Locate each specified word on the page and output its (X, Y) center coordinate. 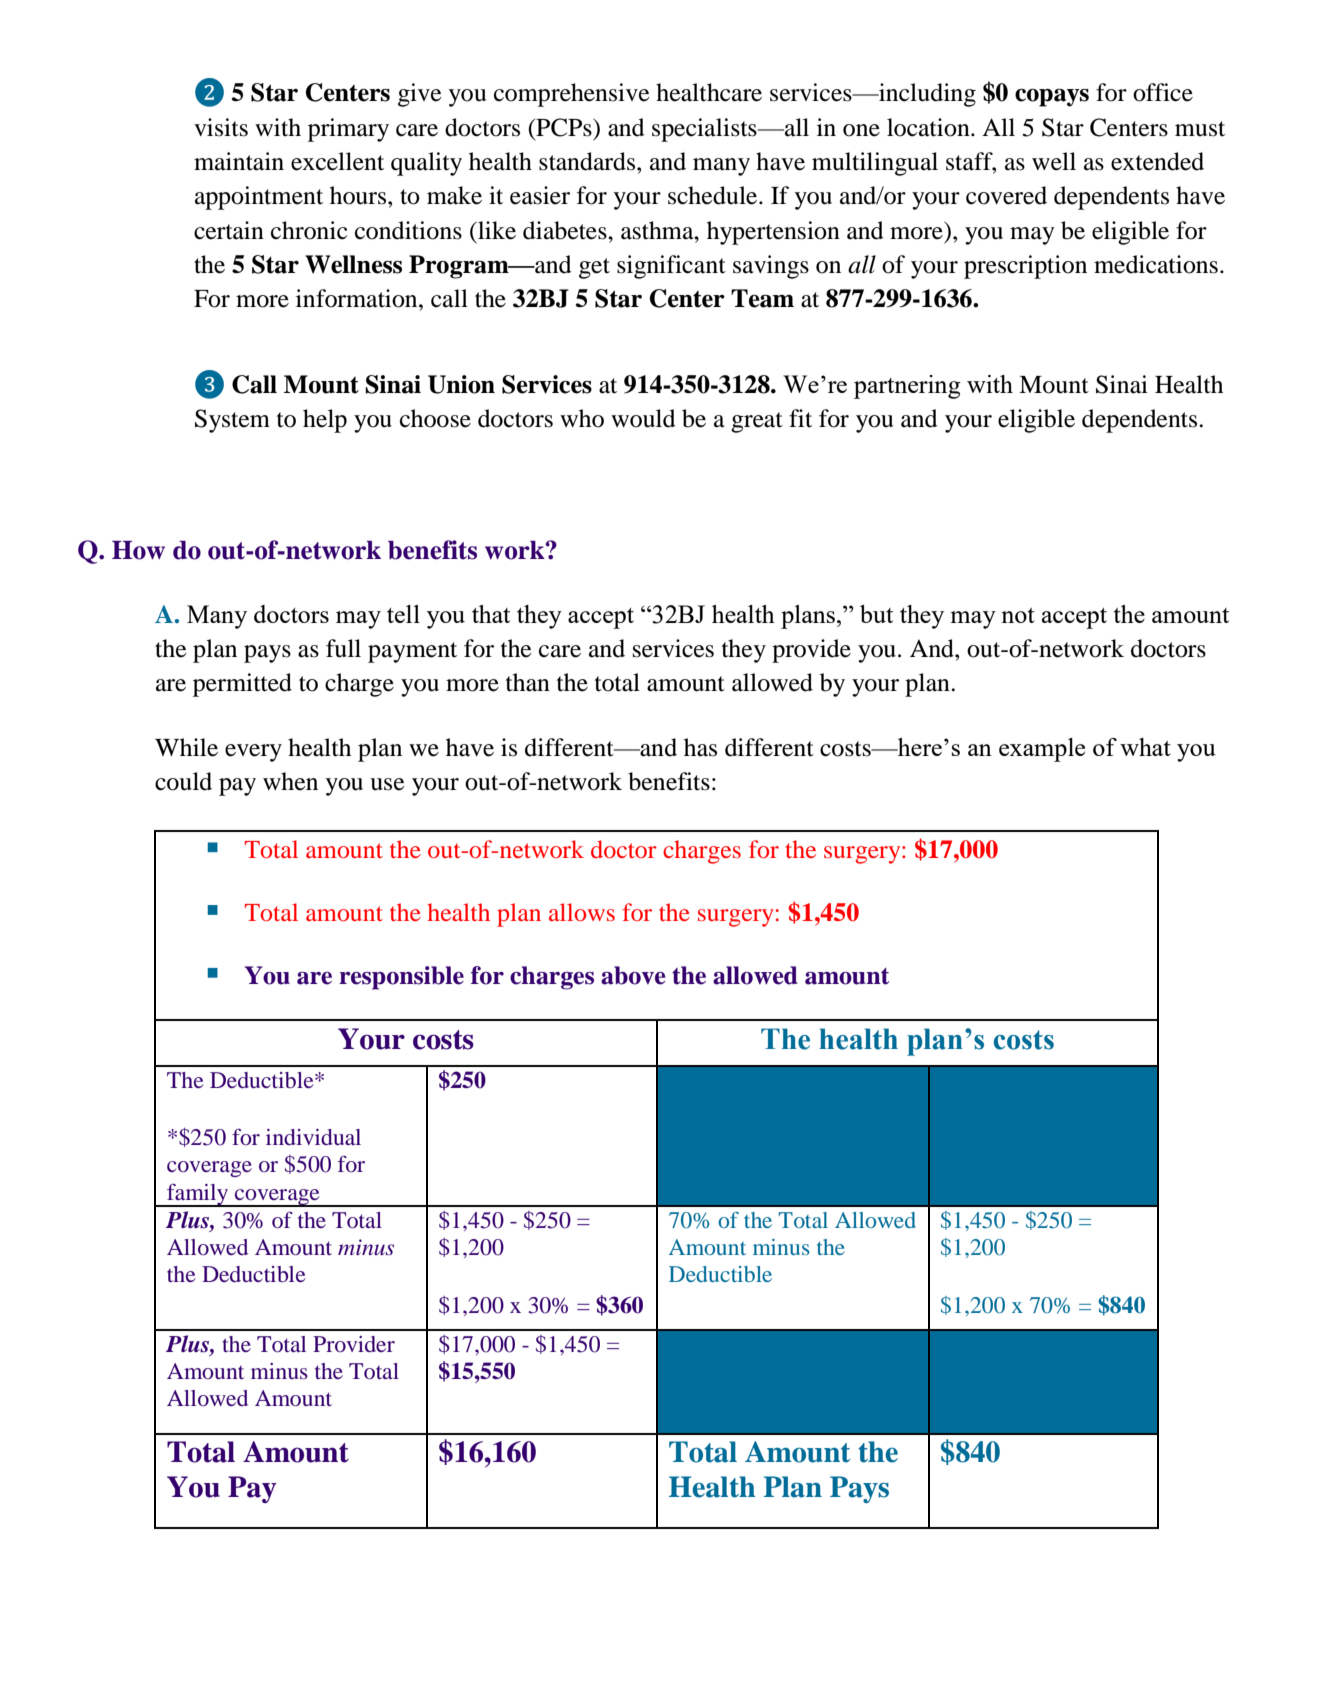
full (343, 648)
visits (221, 127)
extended (1157, 161)
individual (313, 1137)
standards (588, 161)
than (528, 682)
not (1018, 615)
